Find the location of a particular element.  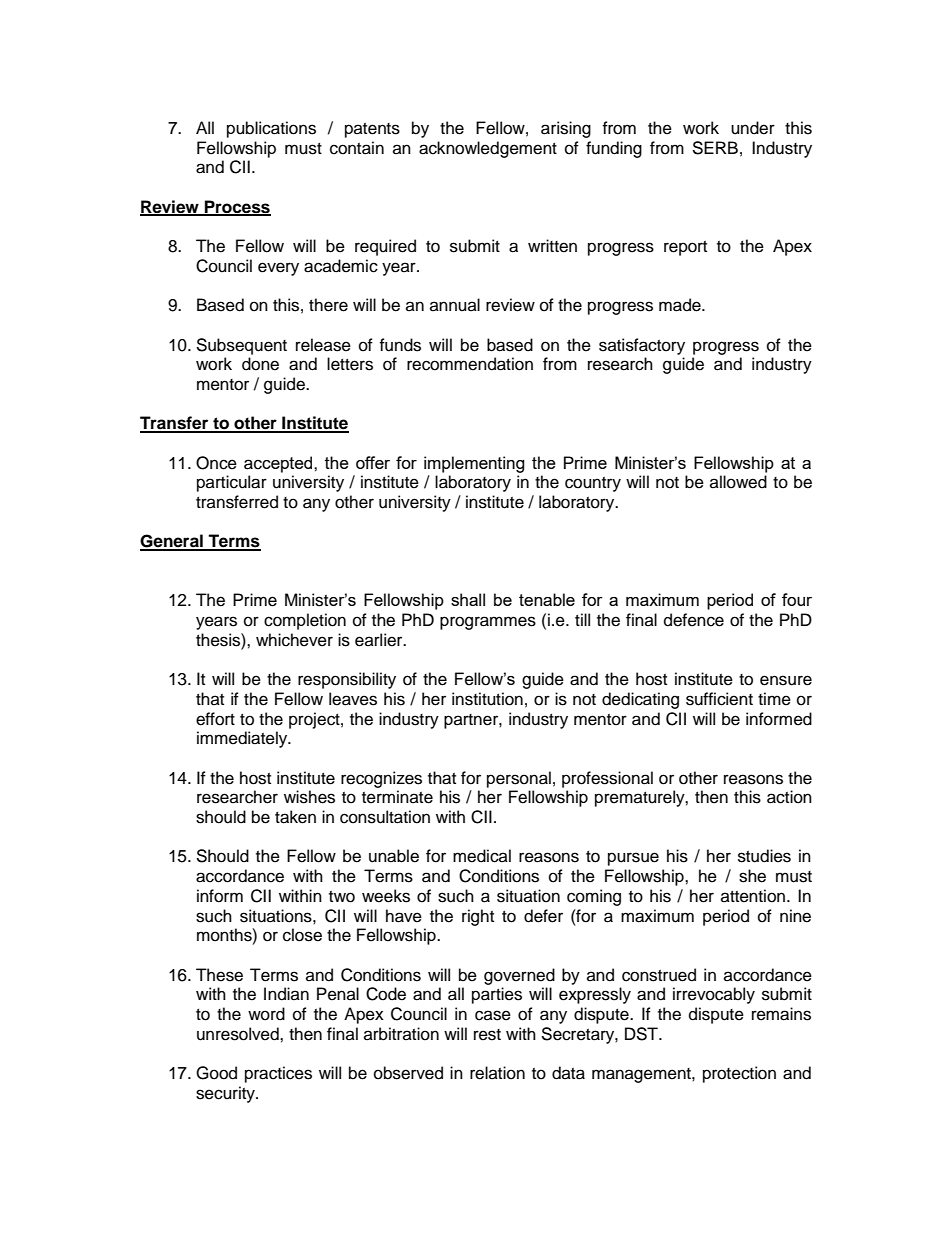

under is located at coordinates (753, 128).
